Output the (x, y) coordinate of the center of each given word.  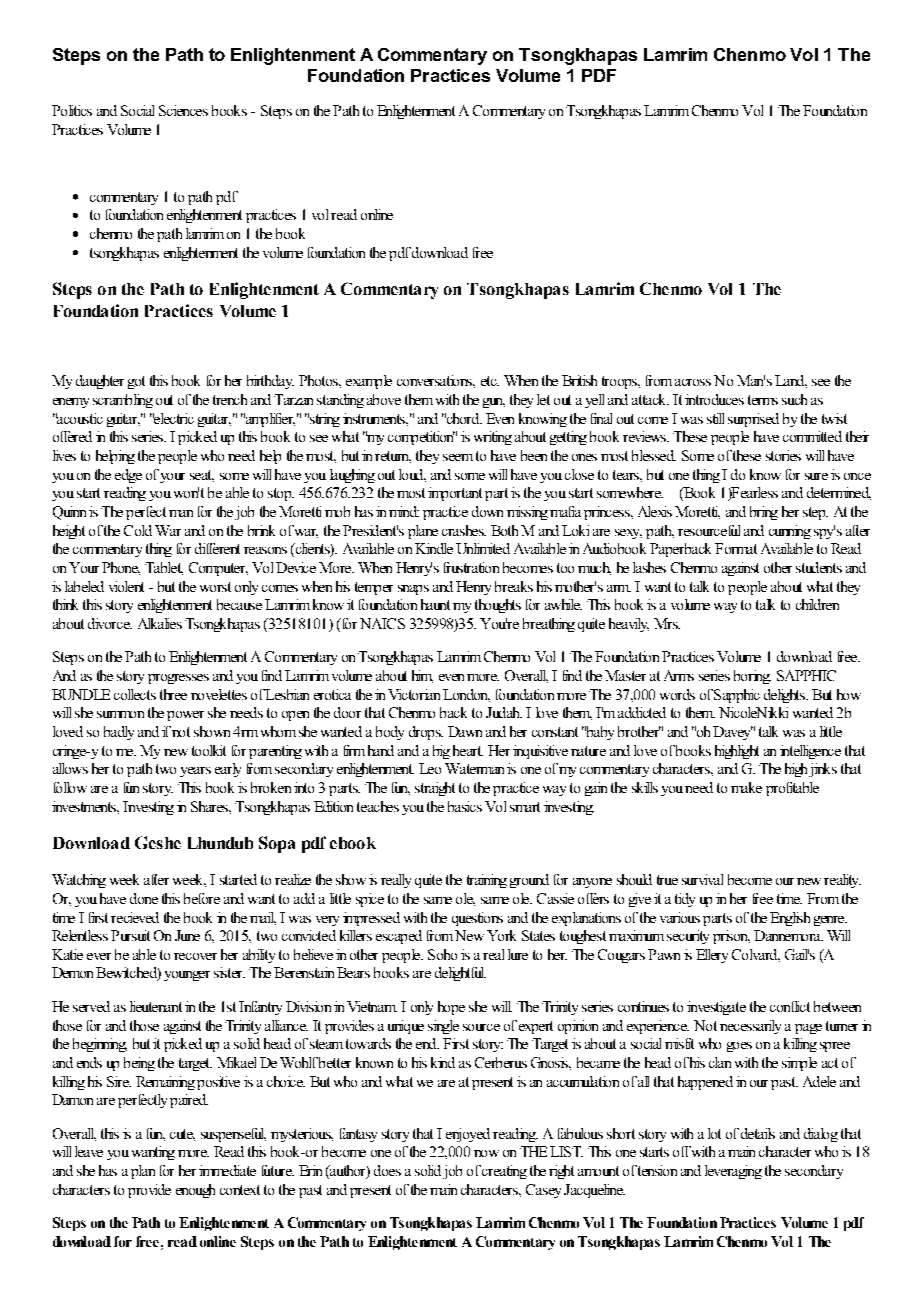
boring (752, 677)
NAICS (382, 623)
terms (763, 400)
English (790, 919)
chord (463, 418)
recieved (135, 917)
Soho (442, 954)
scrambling (123, 401)
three (173, 694)
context (240, 1190)
